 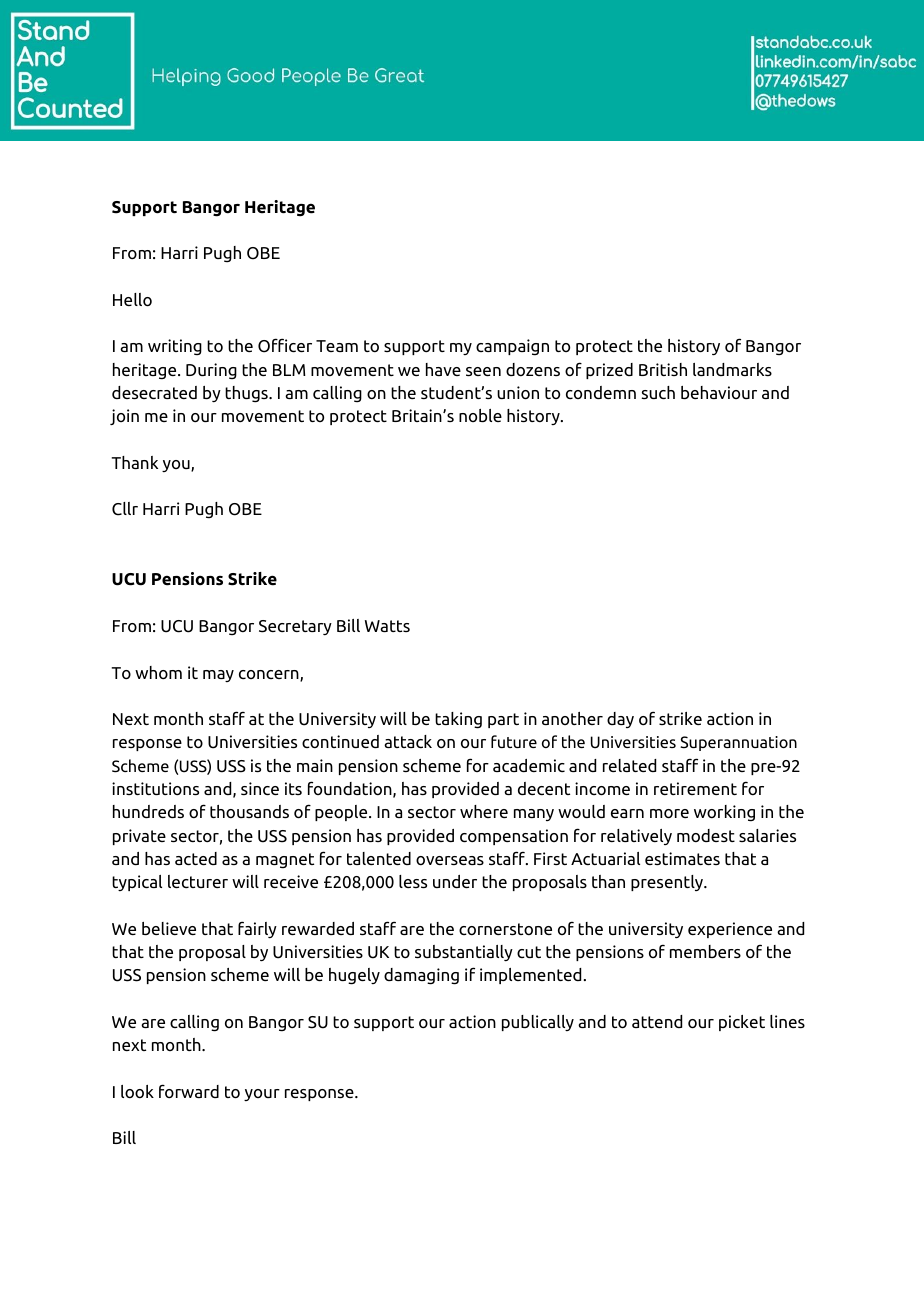 I want to click on noble, so click(x=480, y=415).
